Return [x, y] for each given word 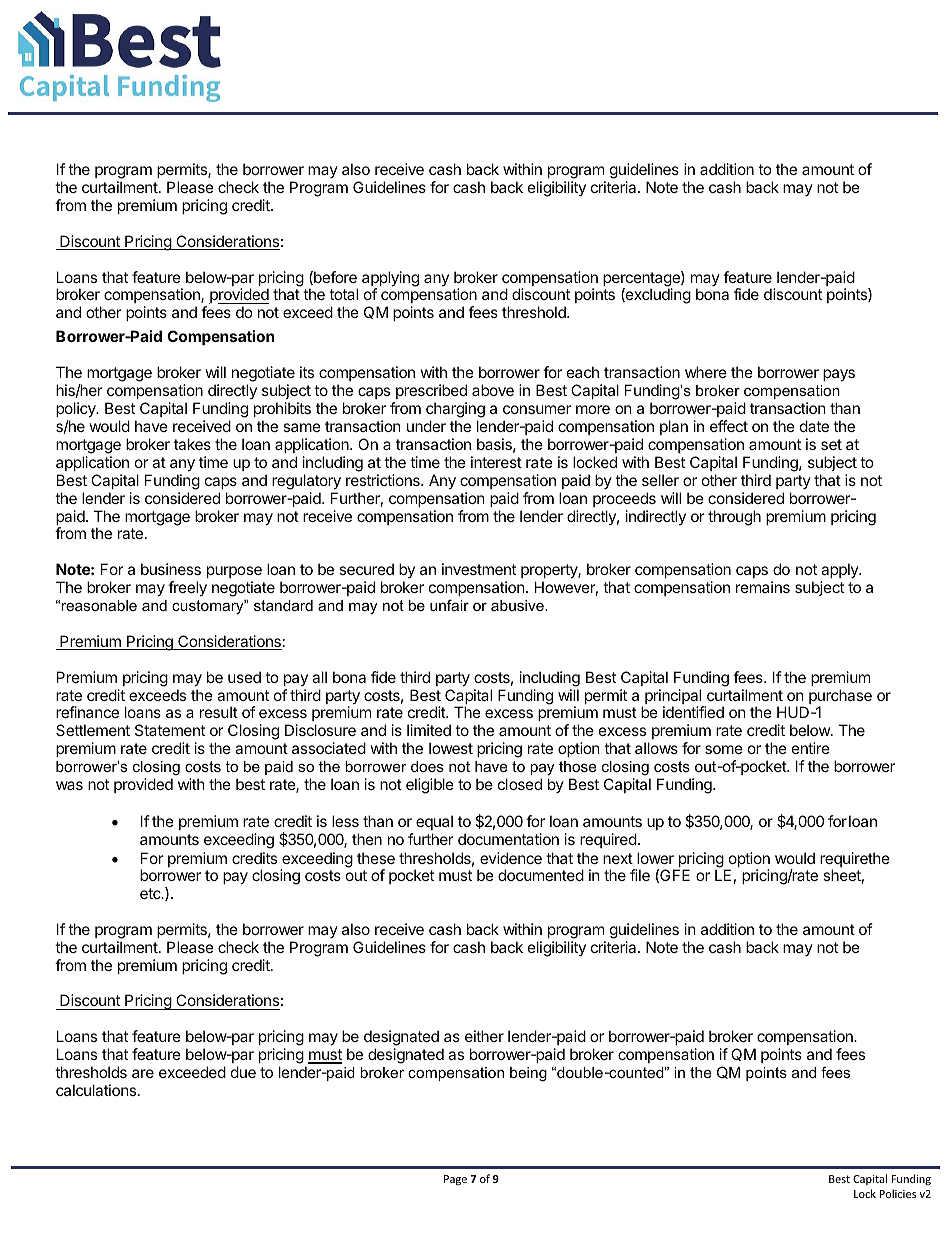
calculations [97, 1090]
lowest [451, 748]
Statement [170, 730]
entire [811, 748]
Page [455, 1180]
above [493, 390]
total [343, 294]
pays [839, 375]
